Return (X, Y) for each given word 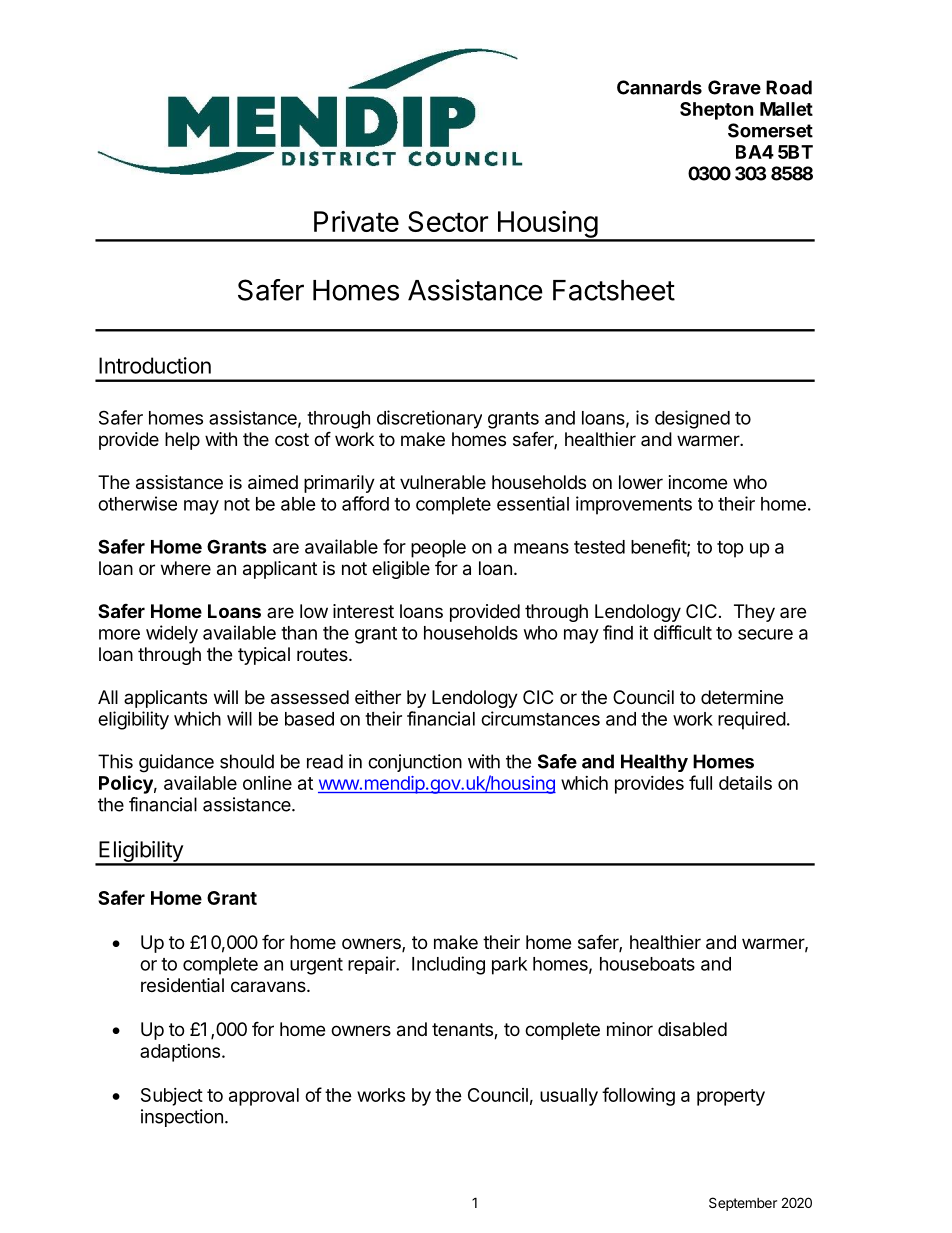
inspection (182, 1118)
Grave (734, 87)
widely (172, 634)
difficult (683, 632)
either (378, 697)
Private (356, 221)
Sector (448, 221)
